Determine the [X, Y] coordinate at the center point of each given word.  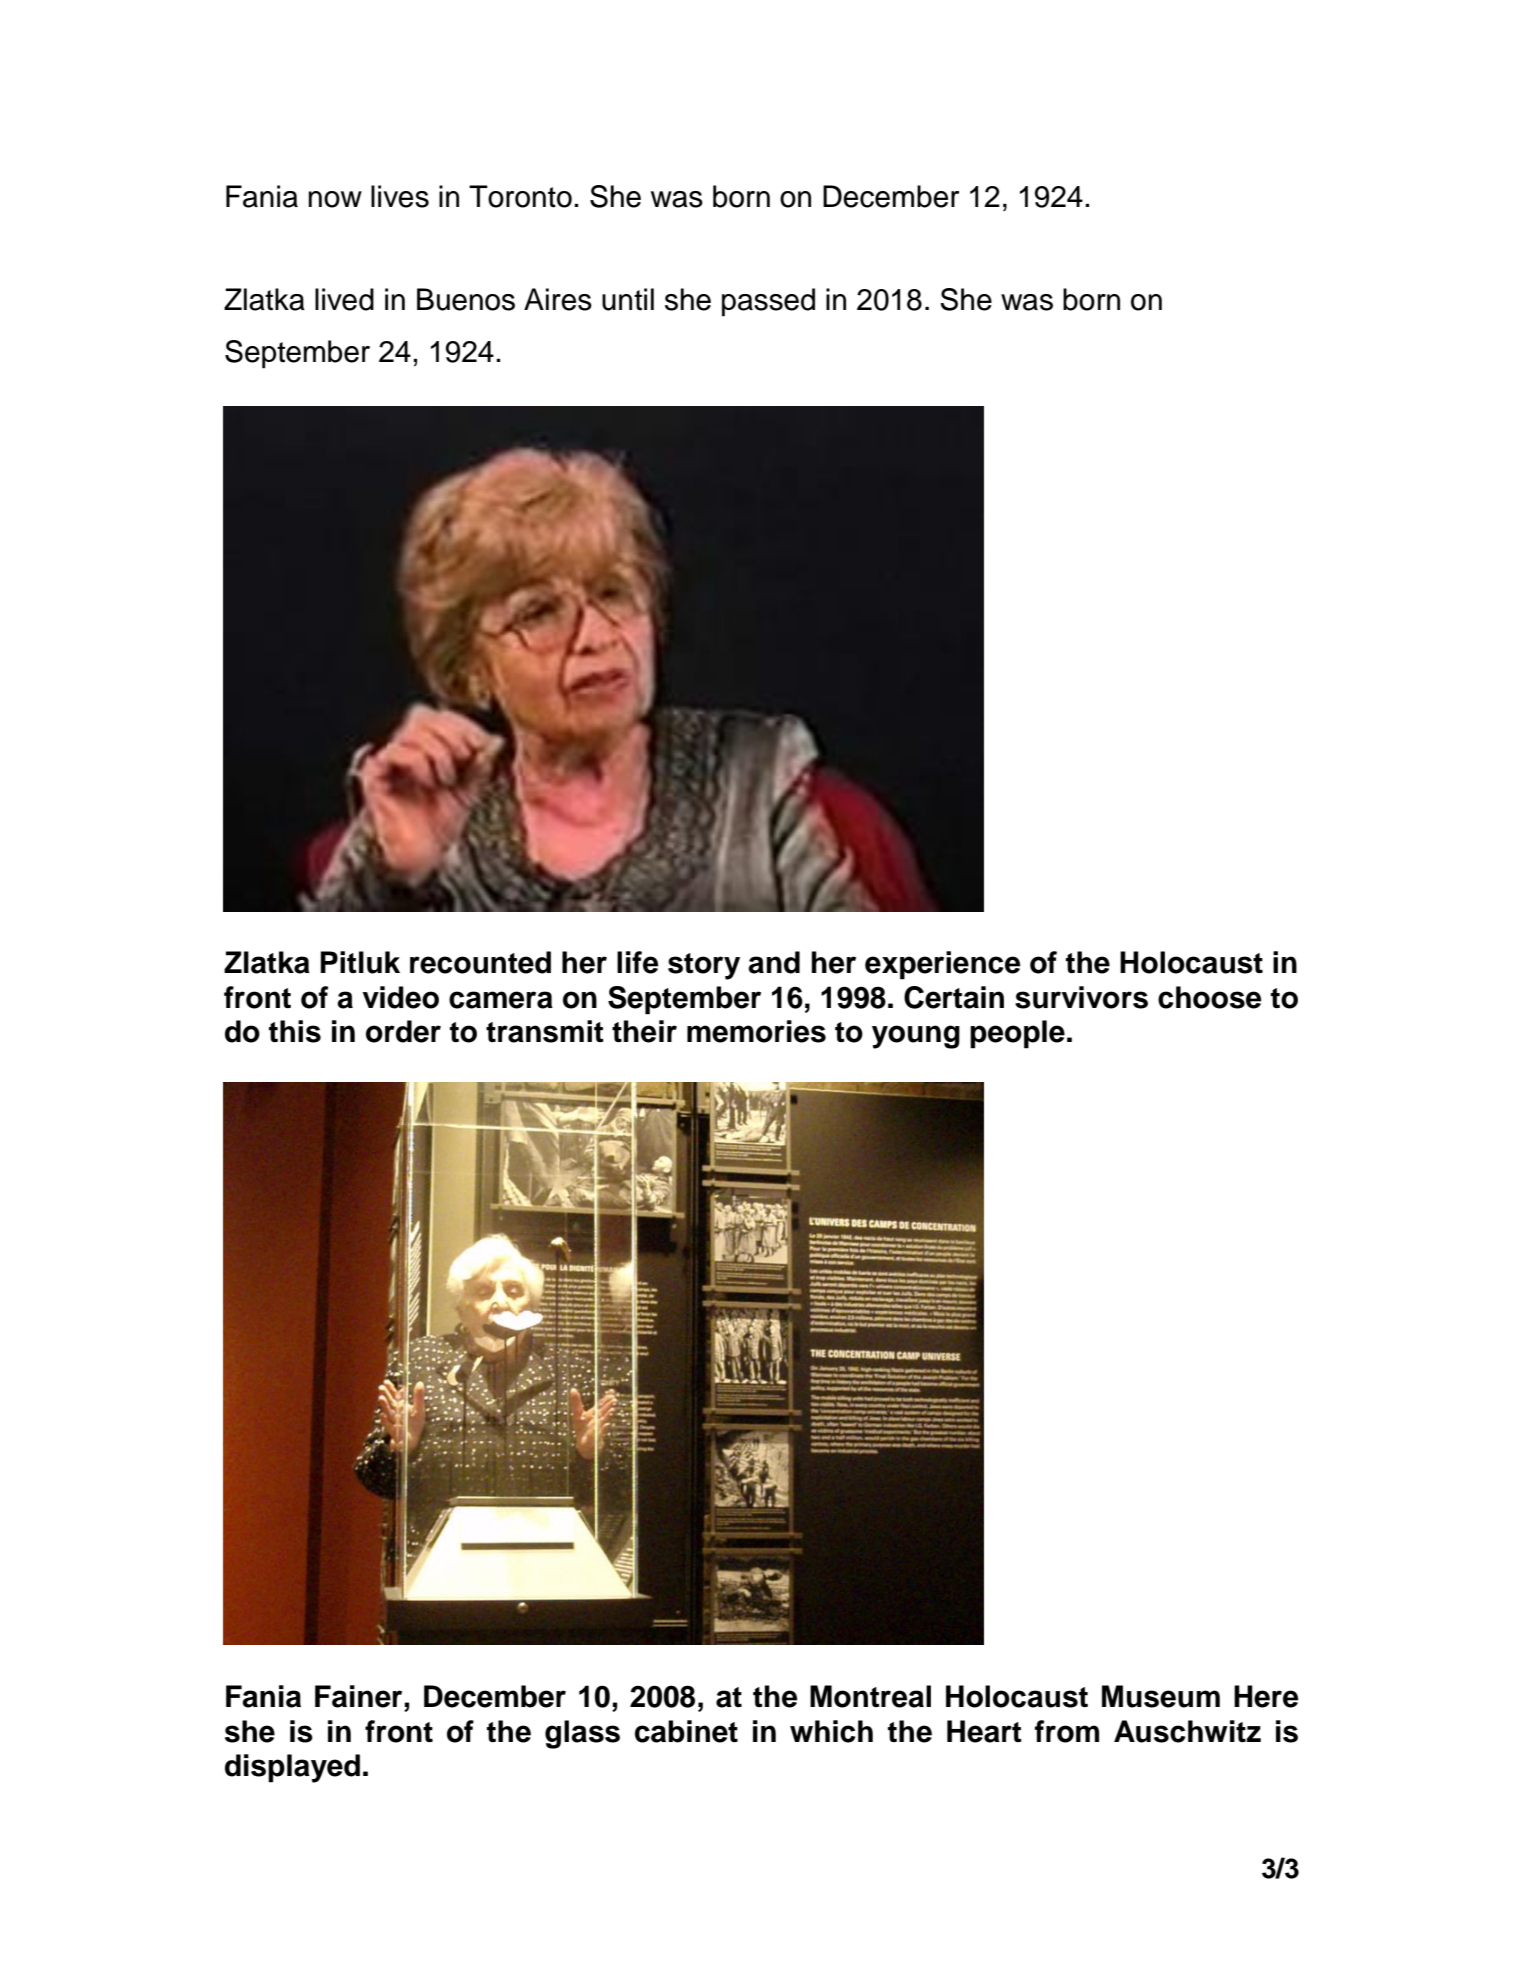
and [774, 962]
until [628, 299]
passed [768, 302]
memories [756, 1031]
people [1017, 1034]
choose [1209, 997]
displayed [292, 1768]
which [831, 1731]
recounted [480, 962]
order [403, 1031]
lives [400, 196]
